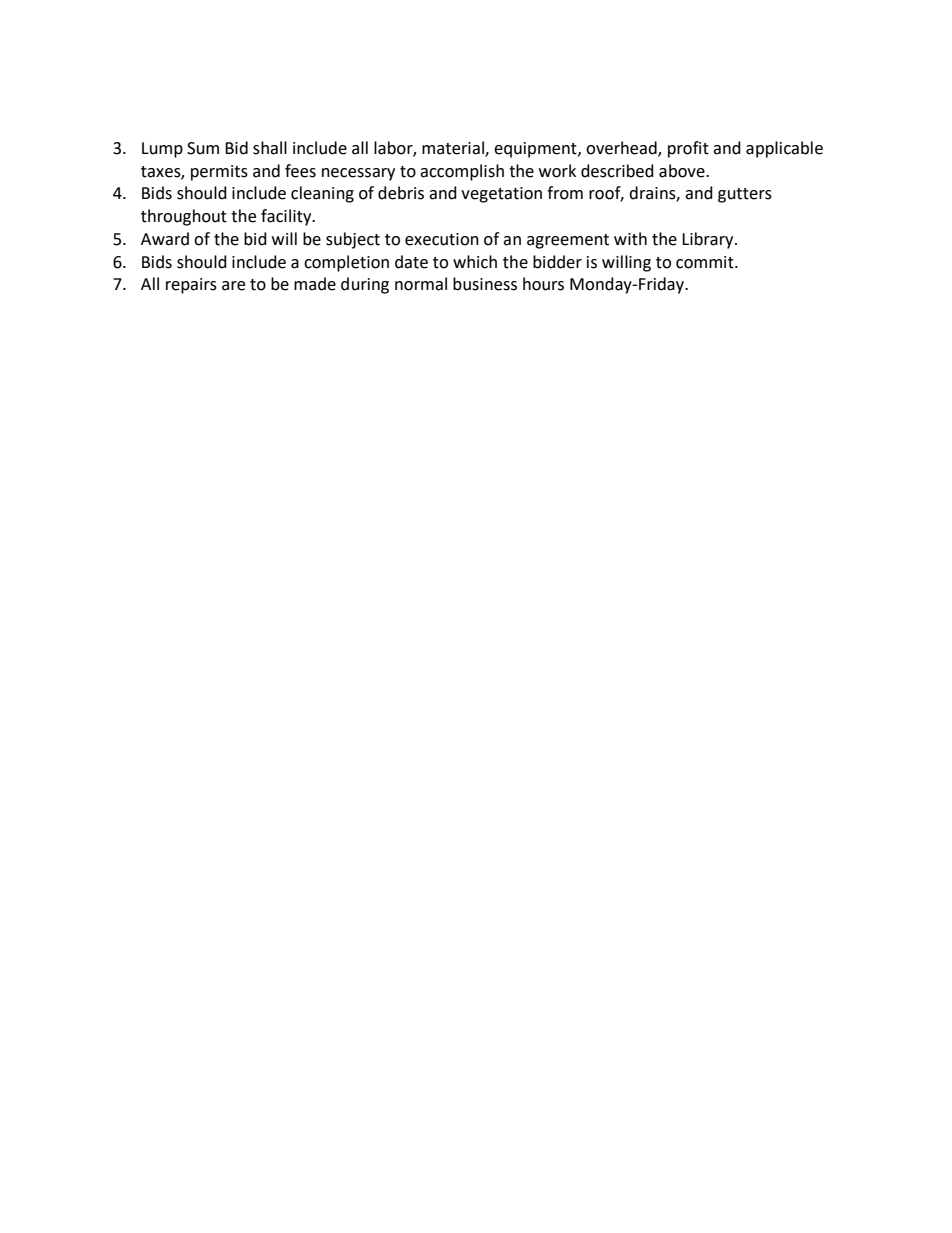 Image resolution: width=952 pixels, height=1233 pixels. Describe the element at coordinates (322, 194) in the screenshot. I see `cleaning` at that location.
